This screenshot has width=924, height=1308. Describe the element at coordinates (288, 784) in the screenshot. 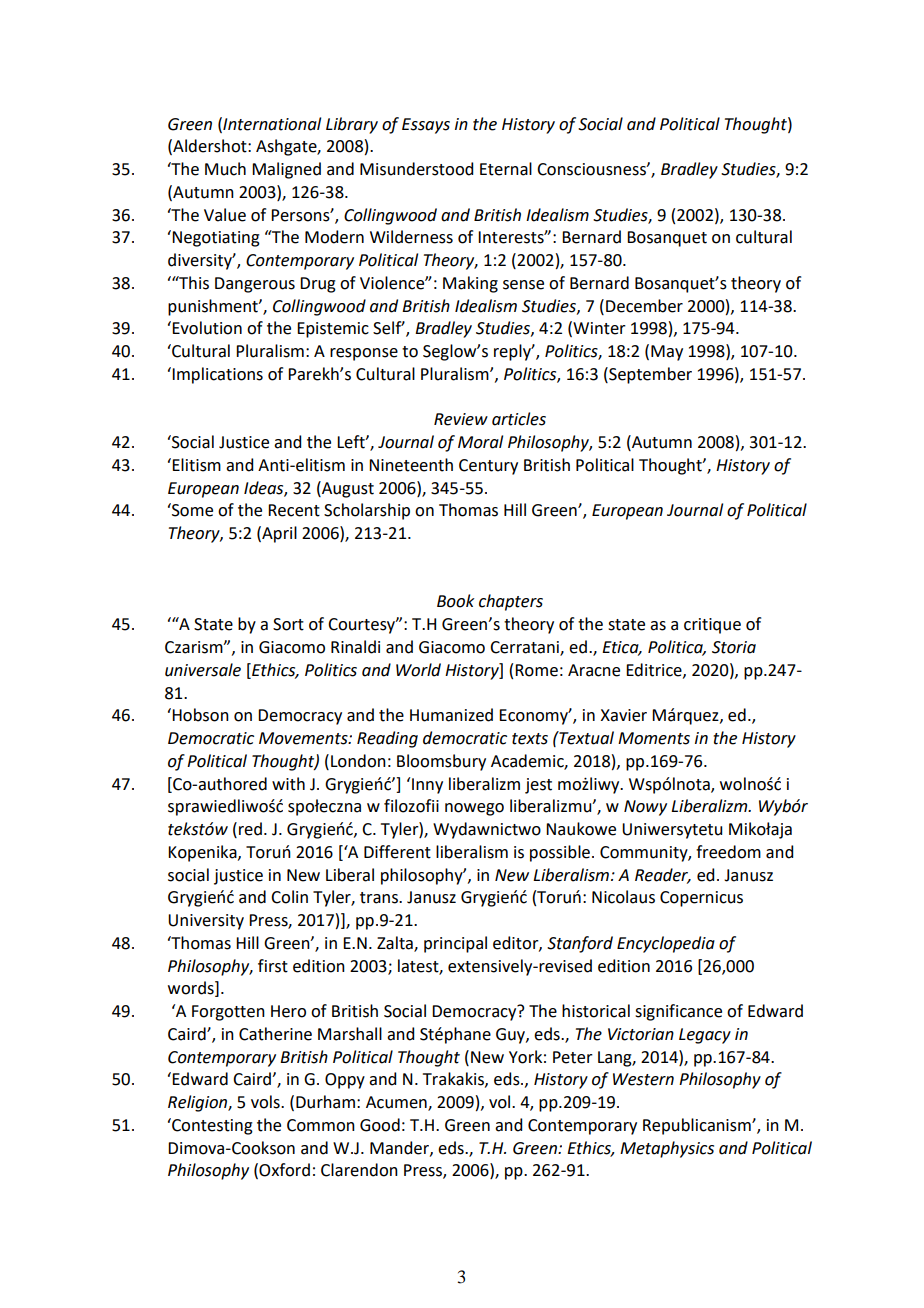

I see `with` at that location.
